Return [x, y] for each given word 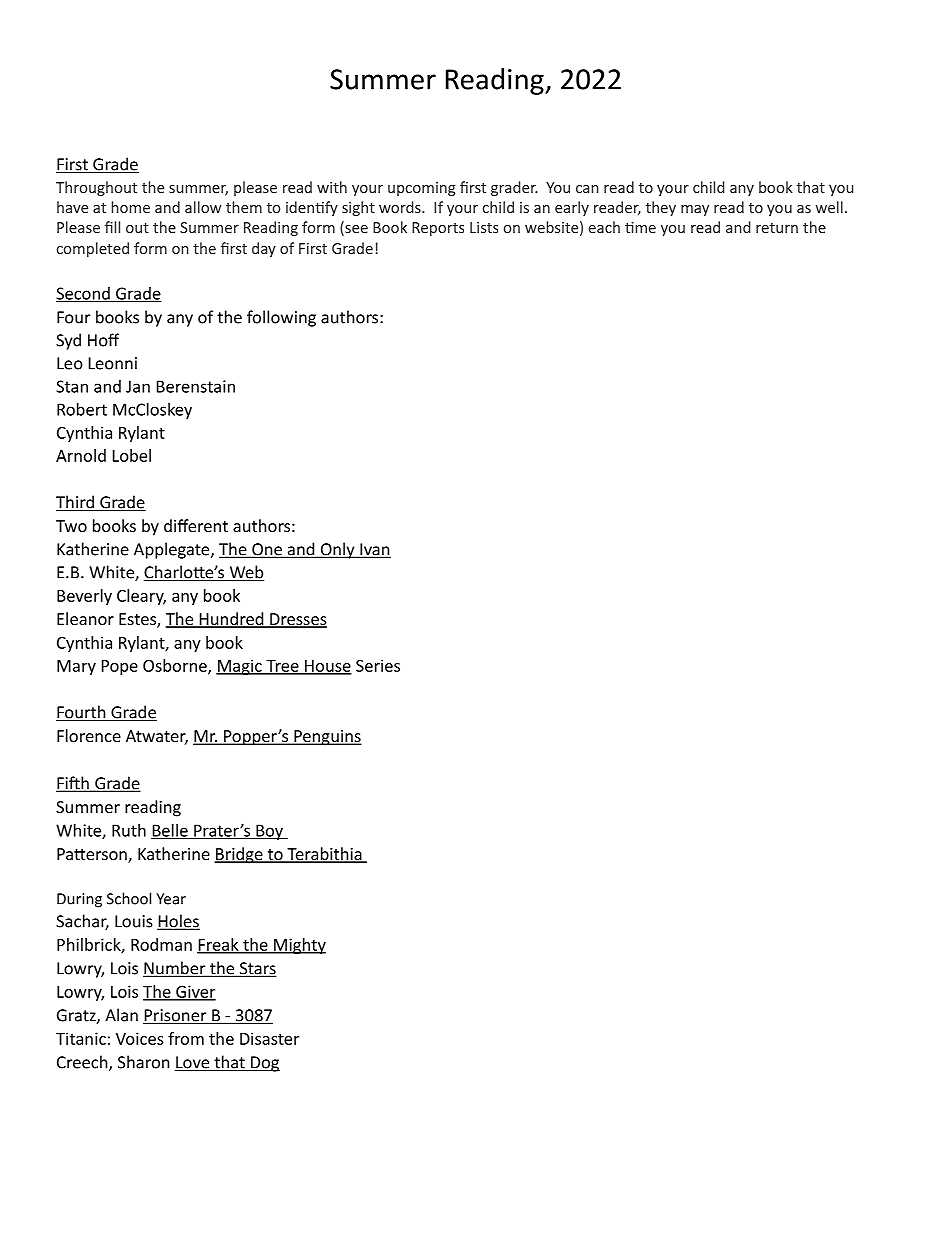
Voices [140, 1038]
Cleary [141, 597]
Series [378, 665]
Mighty [299, 946]
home [130, 207]
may [695, 210]
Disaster [269, 1038]
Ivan [374, 550]
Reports [438, 229]
